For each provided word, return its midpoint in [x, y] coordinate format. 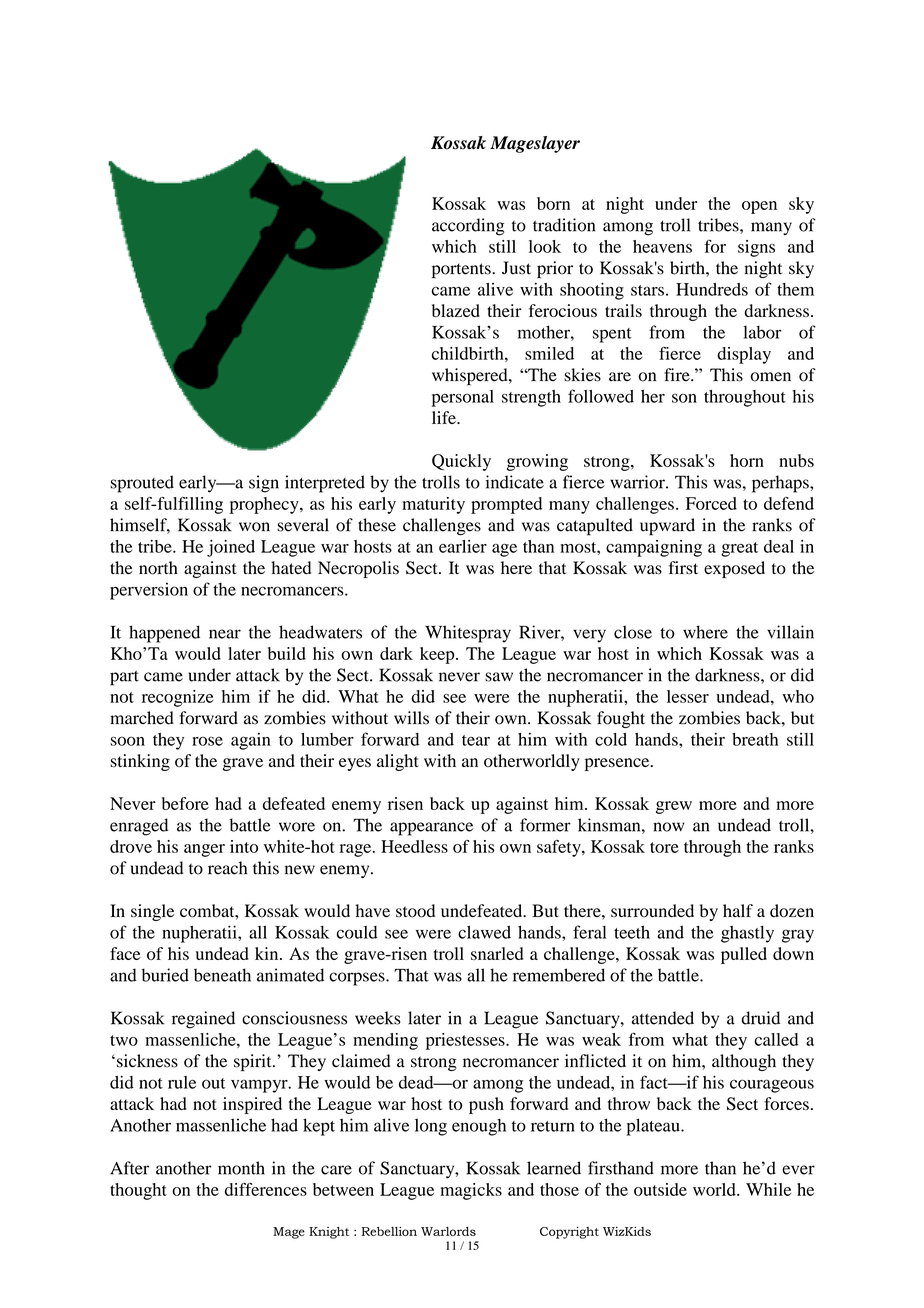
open [759, 207]
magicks [471, 1191]
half [738, 910]
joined [231, 548]
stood [415, 911]
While [768, 1189]
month [241, 1168]
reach [227, 868]
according [468, 227]
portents [462, 270]
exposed [734, 569]
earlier [463, 546]
